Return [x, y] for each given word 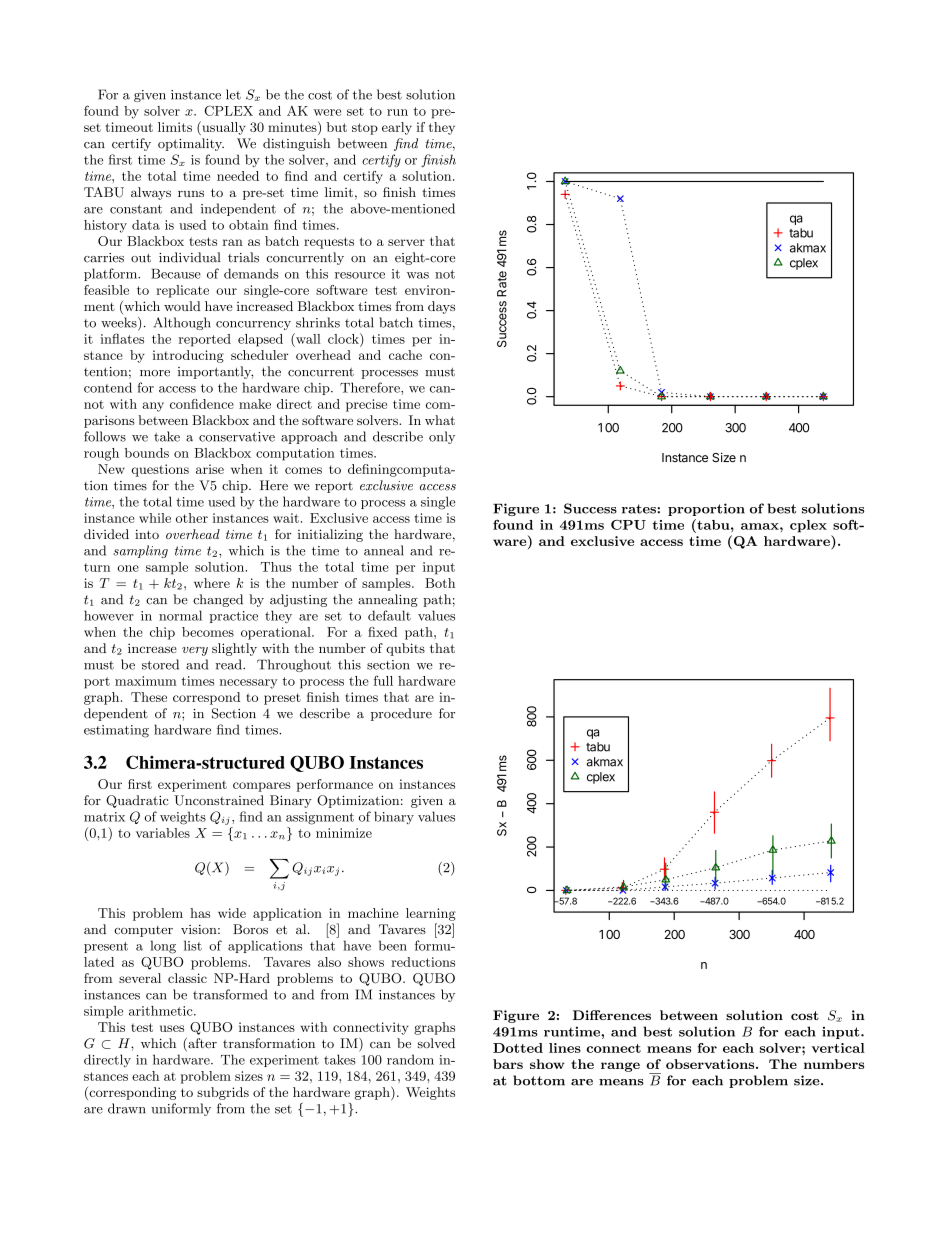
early [397, 128]
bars [508, 1064]
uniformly [181, 1109]
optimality [191, 144]
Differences [612, 1015]
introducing [188, 356]
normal [180, 615]
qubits [405, 649]
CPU [628, 525]
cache [405, 355]
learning [431, 914]
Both [440, 583]
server [406, 242]
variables [163, 833]
